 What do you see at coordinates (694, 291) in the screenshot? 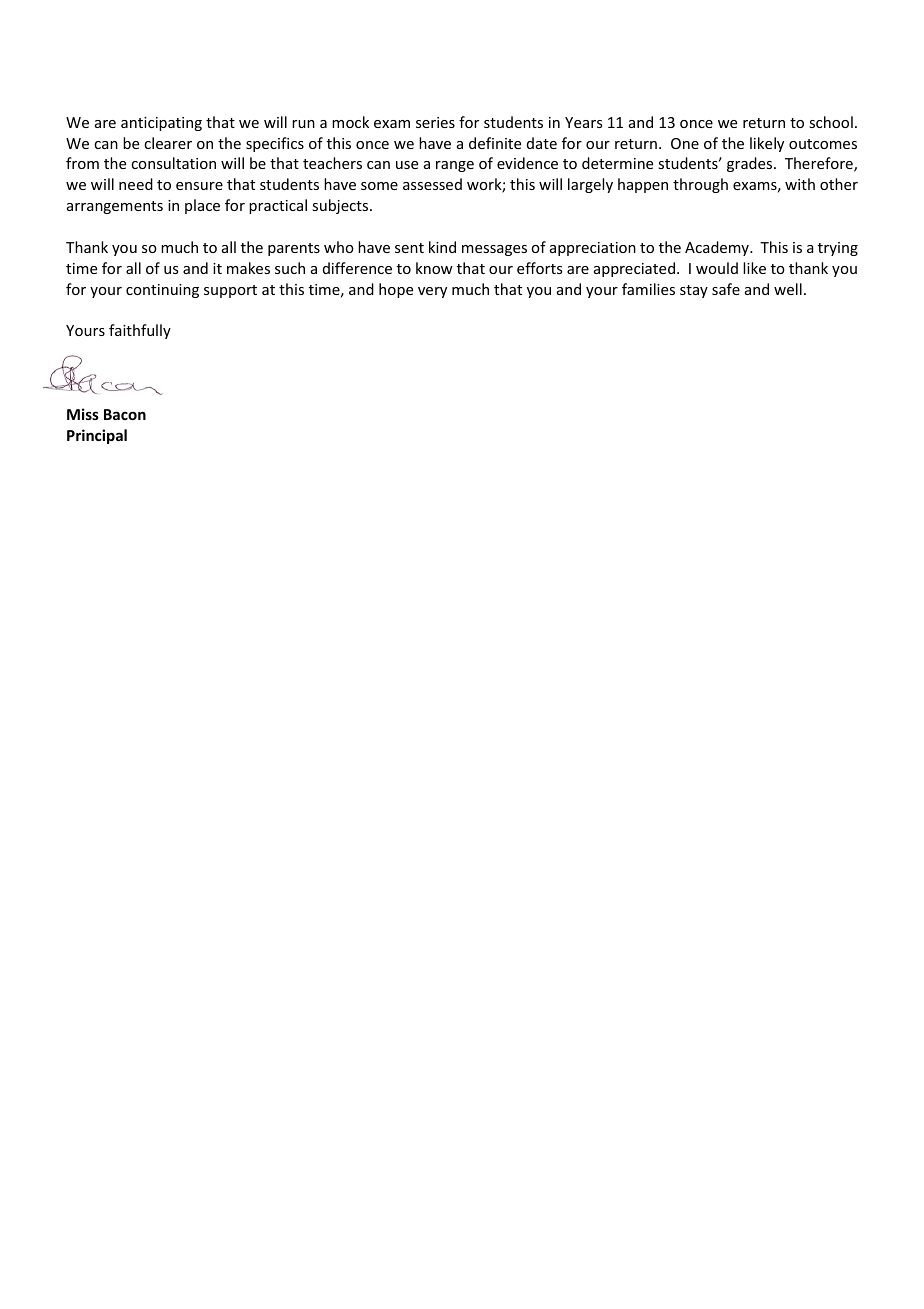
I see `stay` at bounding box center [694, 291].
